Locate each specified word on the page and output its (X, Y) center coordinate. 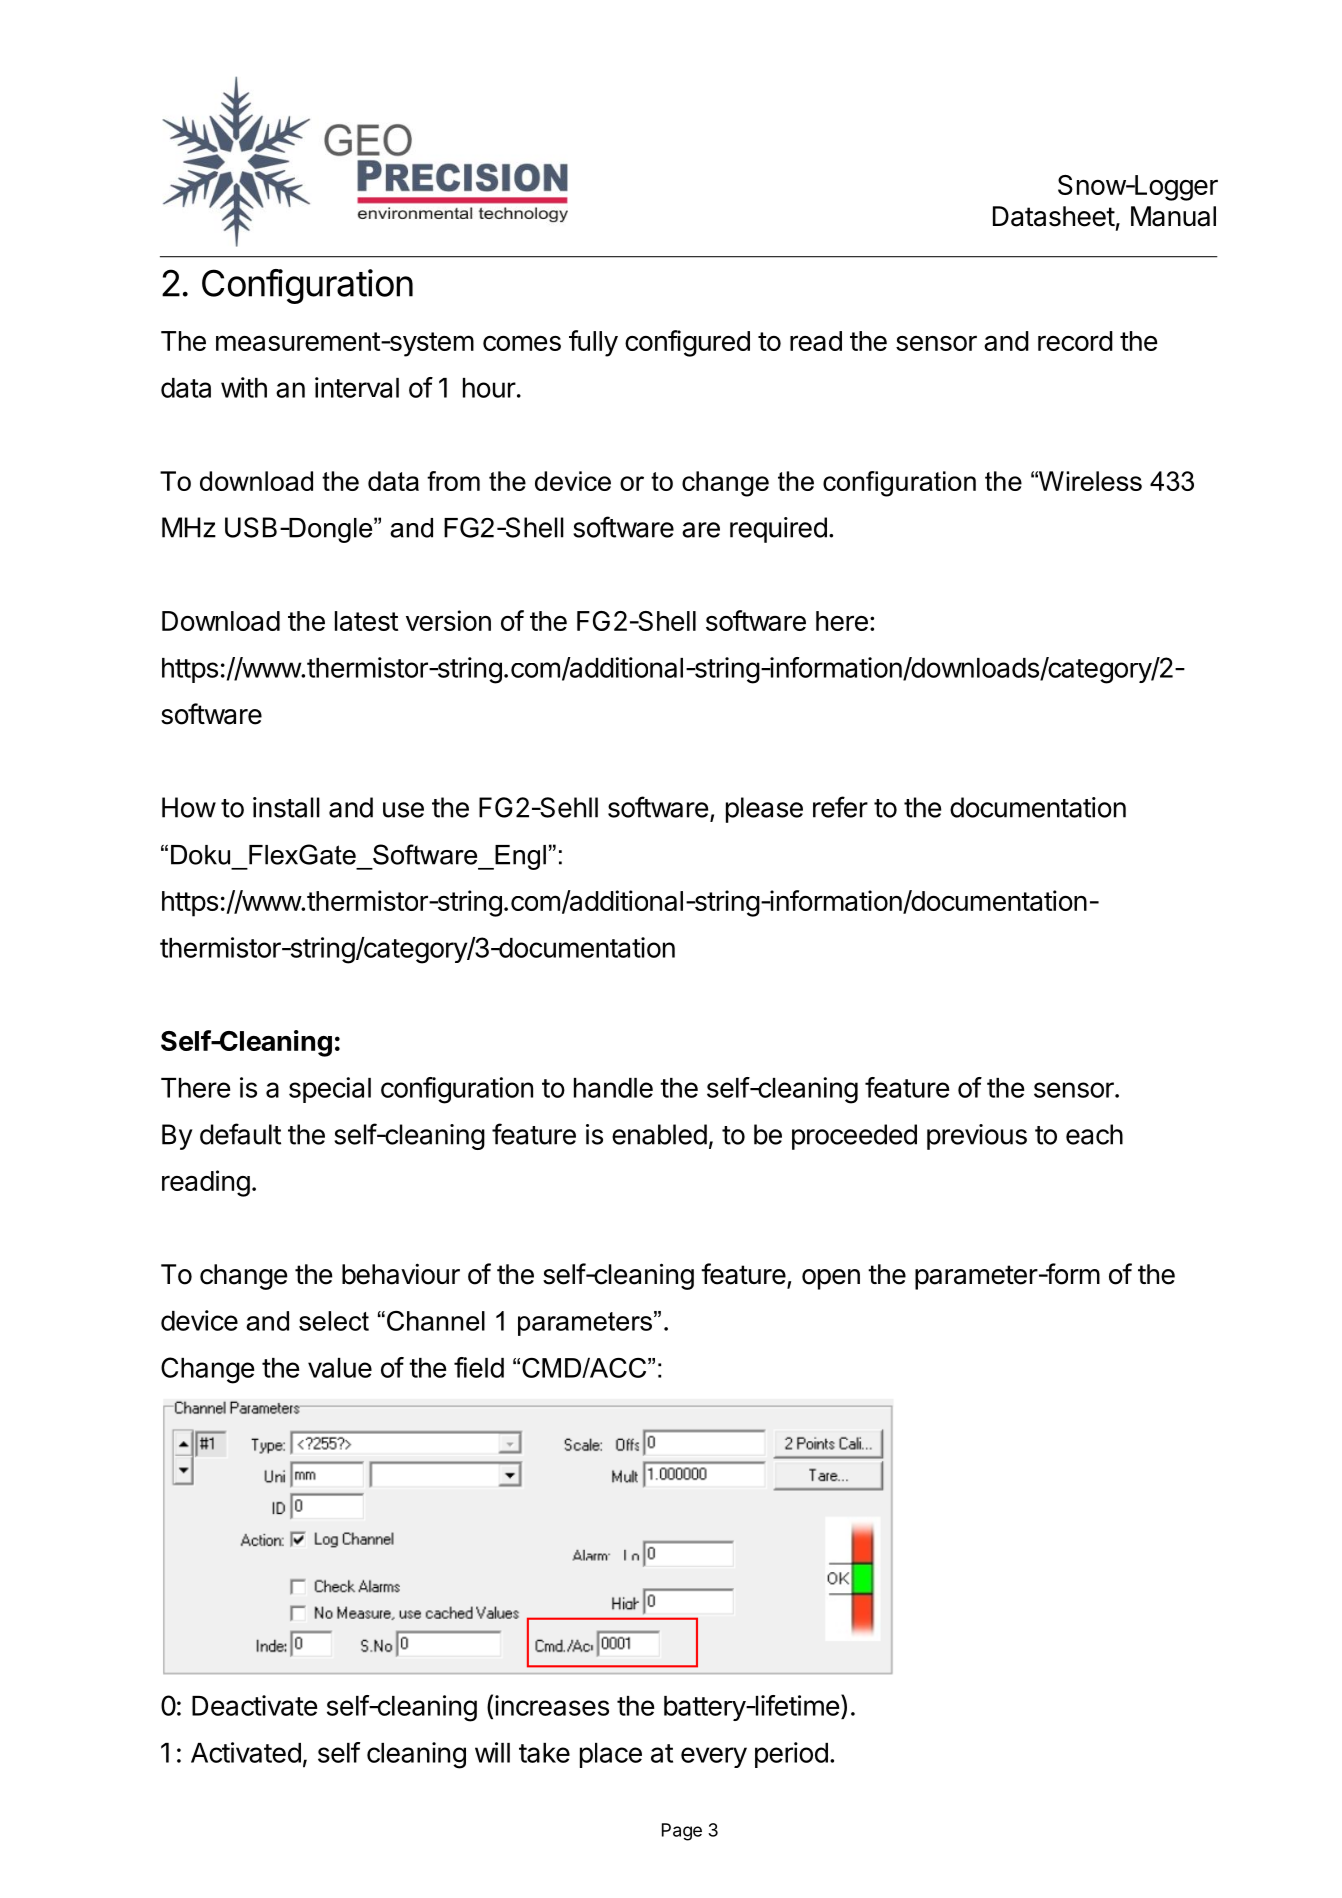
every (714, 1757)
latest (366, 621)
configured (687, 343)
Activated (246, 1752)
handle (613, 1088)
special (330, 1090)
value (340, 1368)
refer (840, 807)
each (1094, 1134)
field (479, 1367)
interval (357, 387)
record (1075, 341)
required (778, 530)
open (831, 1279)
